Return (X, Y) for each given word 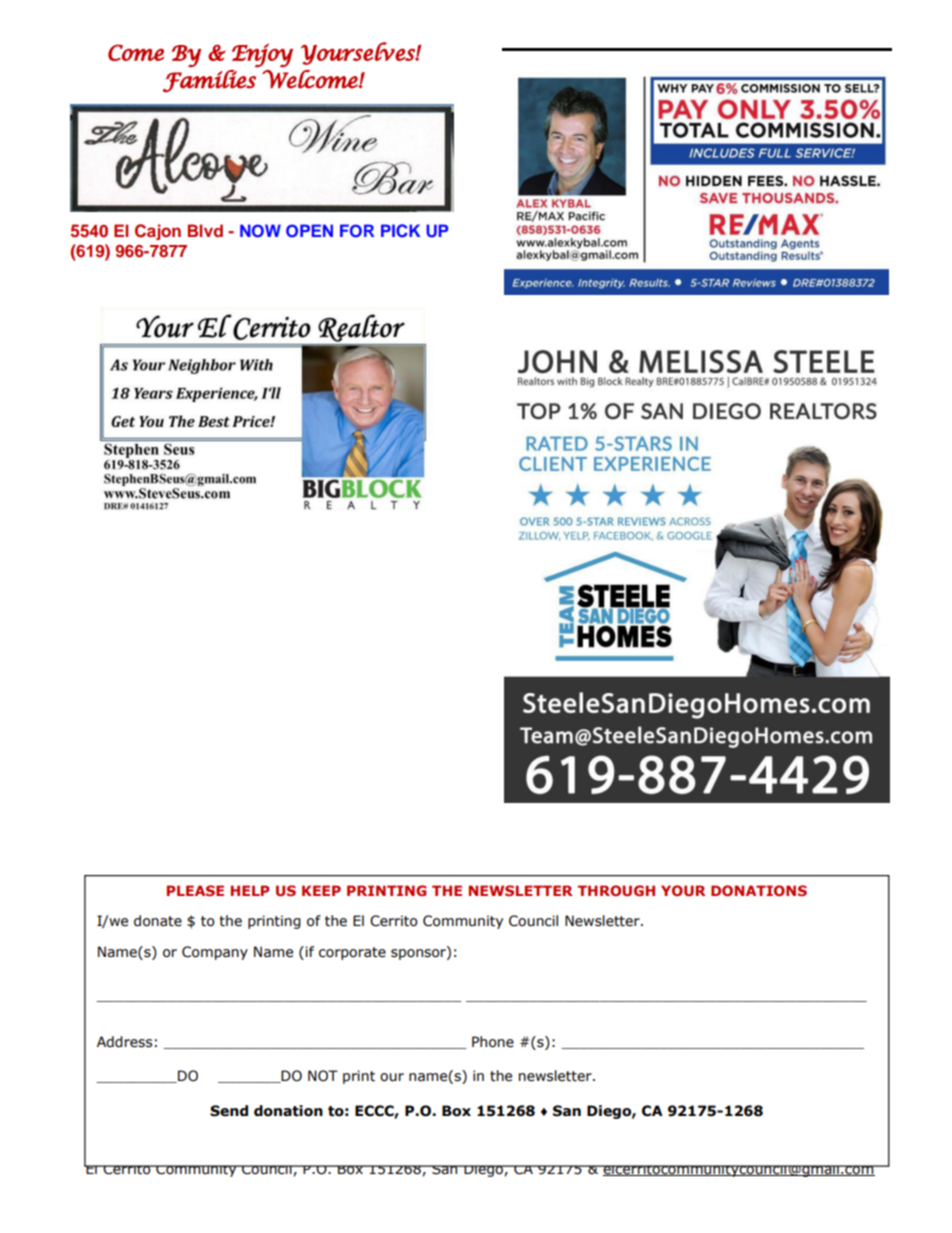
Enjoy (262, 55)
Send (229, 1111)
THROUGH (616, 890)
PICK (401, 231)
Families (209, 81)
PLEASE (195, 890)
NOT (323, 1076)
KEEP (321, 890)
